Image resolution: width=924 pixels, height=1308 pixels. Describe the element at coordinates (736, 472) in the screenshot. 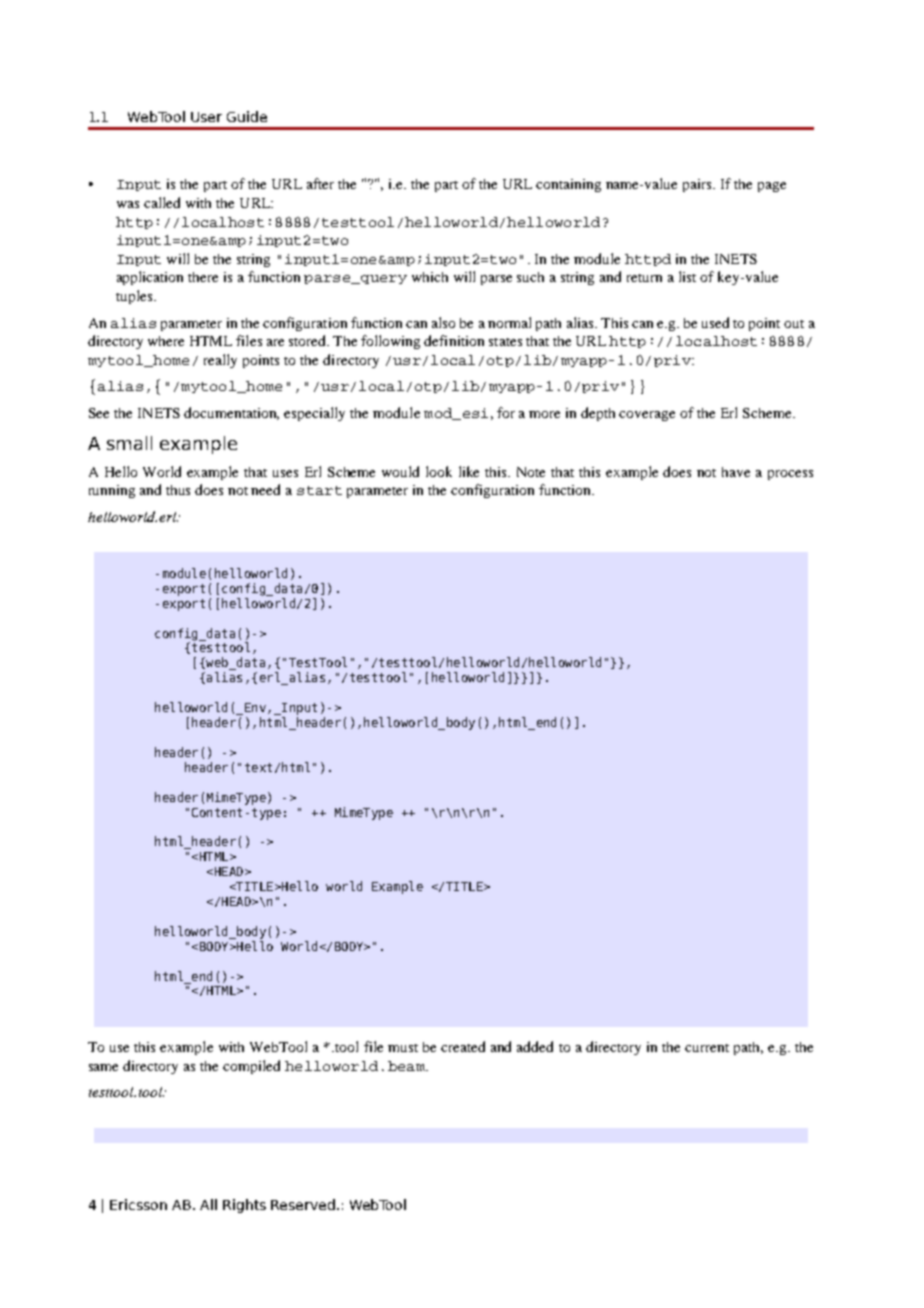

I see `have` at that location.
